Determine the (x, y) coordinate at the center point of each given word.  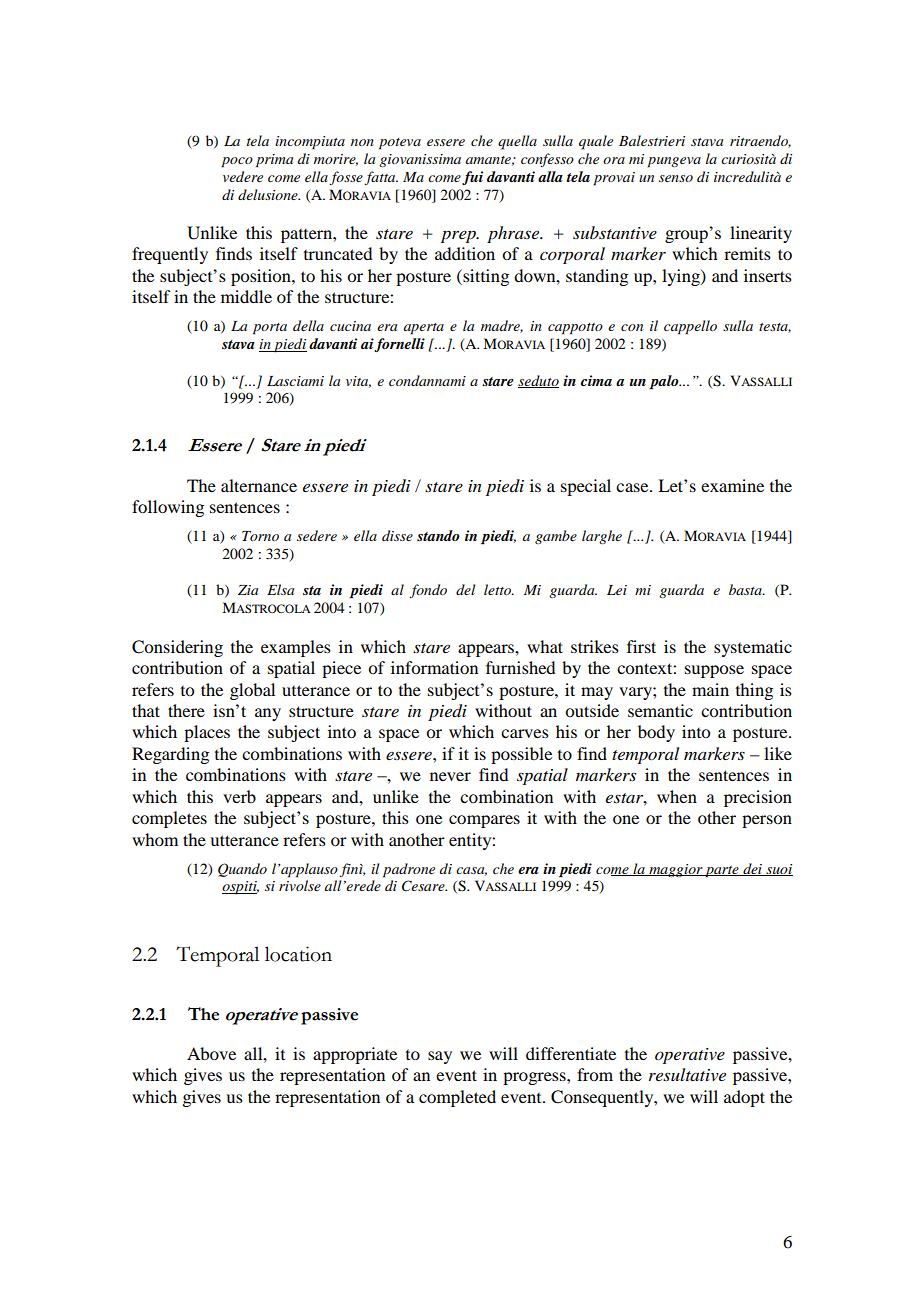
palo (665, 382)
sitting (485, 277)
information (434, 667)
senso (676, 178)
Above (211, 1053)
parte (722, 872)
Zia (248, 590)
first (641, 646)
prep (459, 237)
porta (270, 329)
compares (484, 821)
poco (237, 162)
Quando (242, 870)
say (440, 1057)
